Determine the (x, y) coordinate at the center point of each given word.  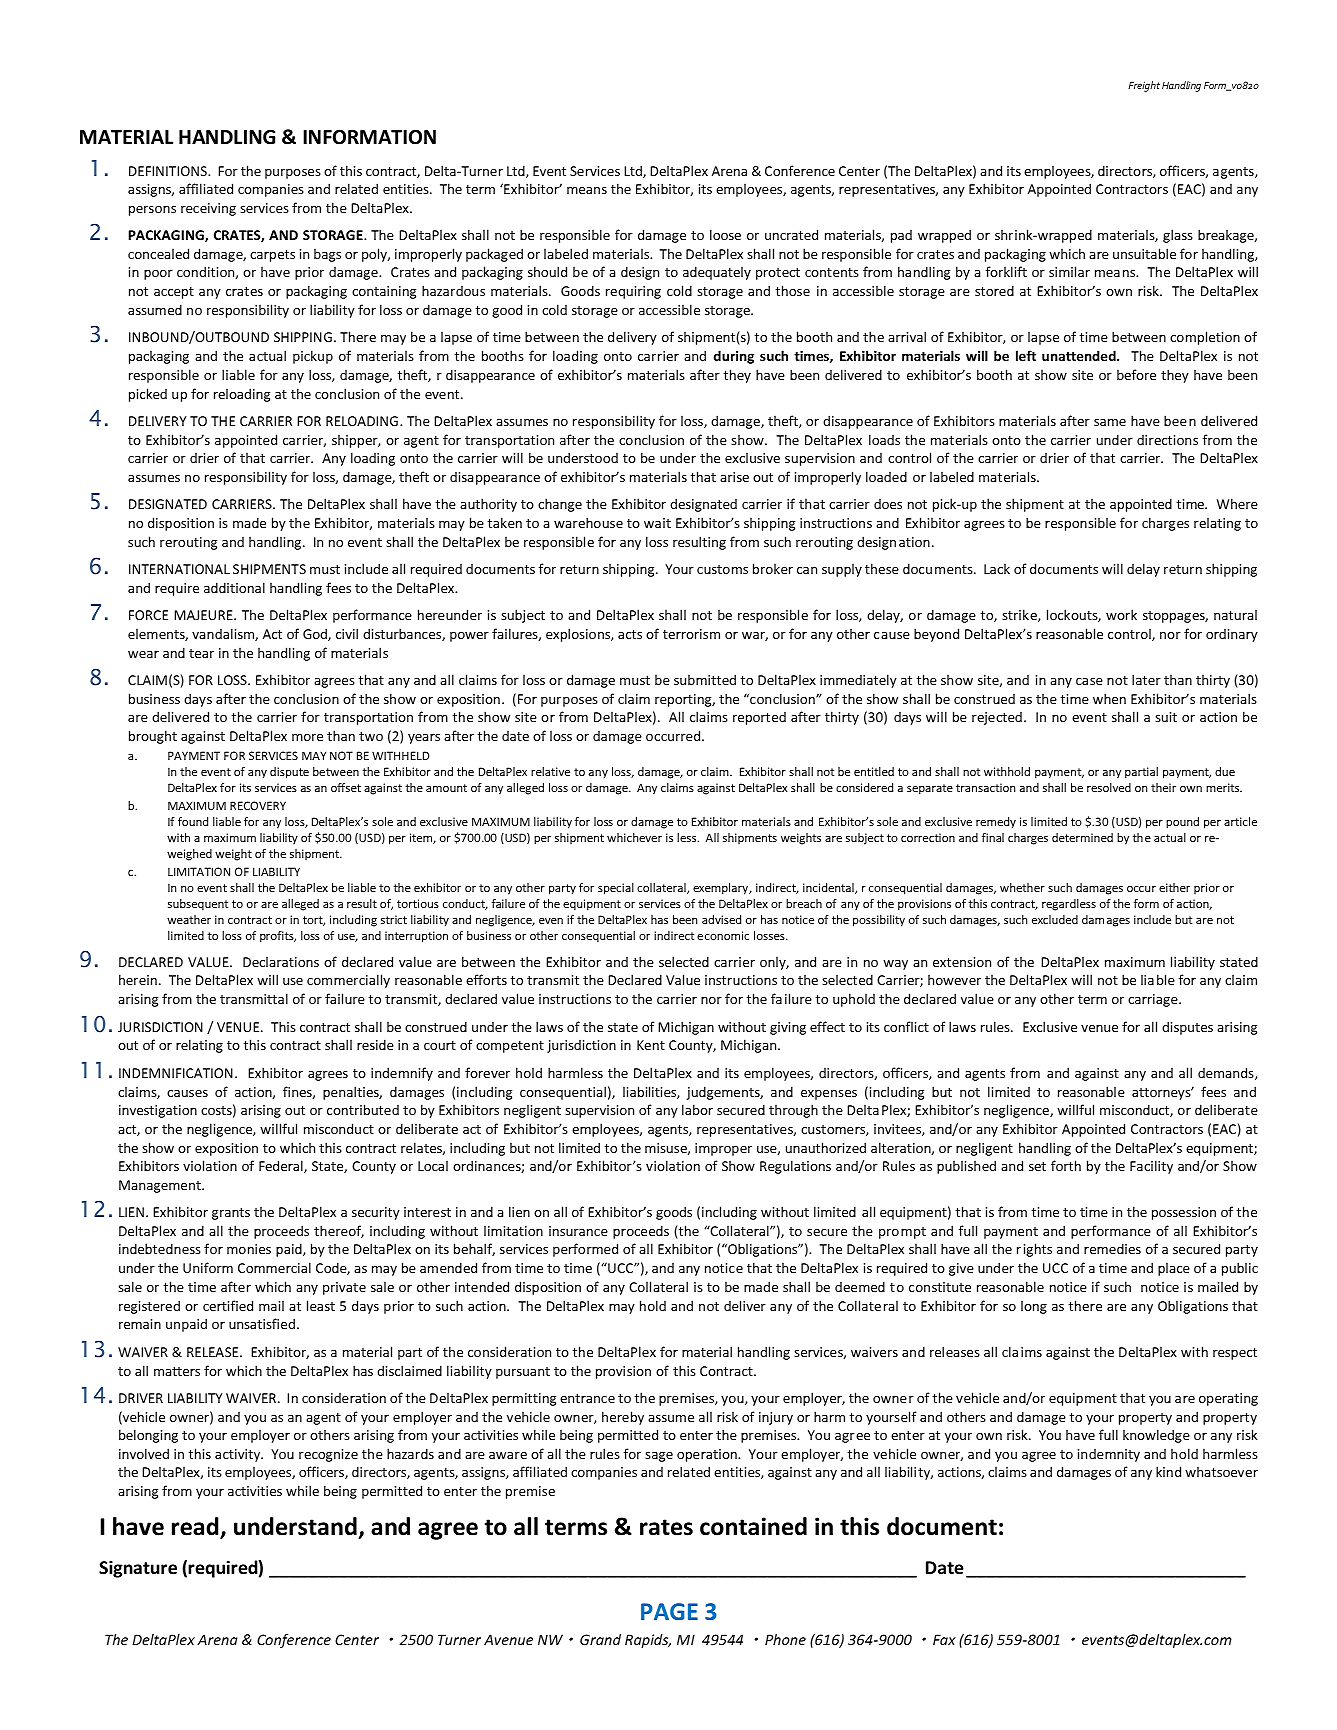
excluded (1055, 919)
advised (721, 919)
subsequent (198, 905)
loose (725, 234)
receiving (208, 209)
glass (1178, 236)
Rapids (648, 1641)
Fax (944, 1639)
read (196, 1527)
